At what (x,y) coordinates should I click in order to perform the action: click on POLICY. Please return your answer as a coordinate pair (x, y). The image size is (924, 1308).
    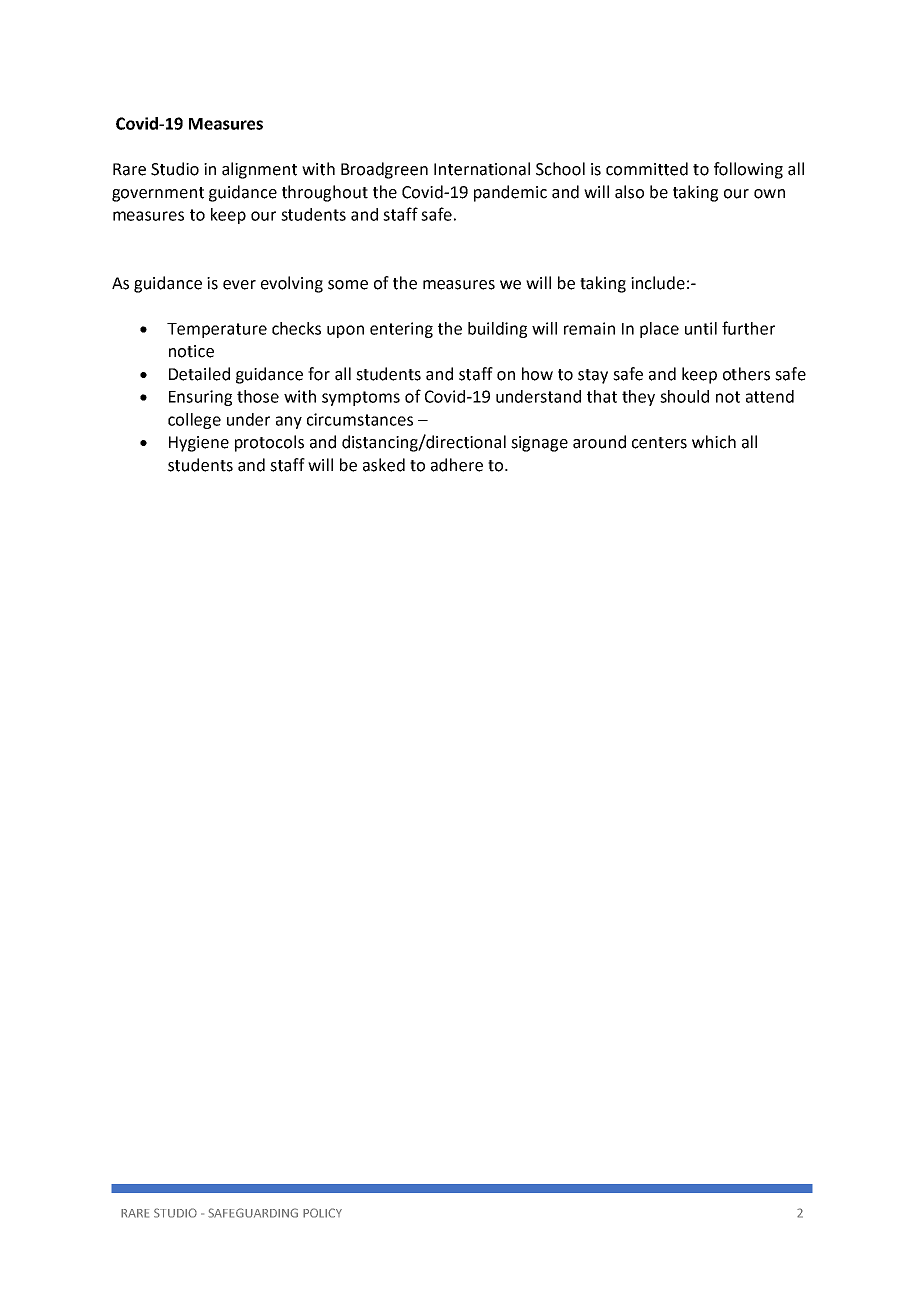
    Looking at the image, I should click on (322, 1213).
